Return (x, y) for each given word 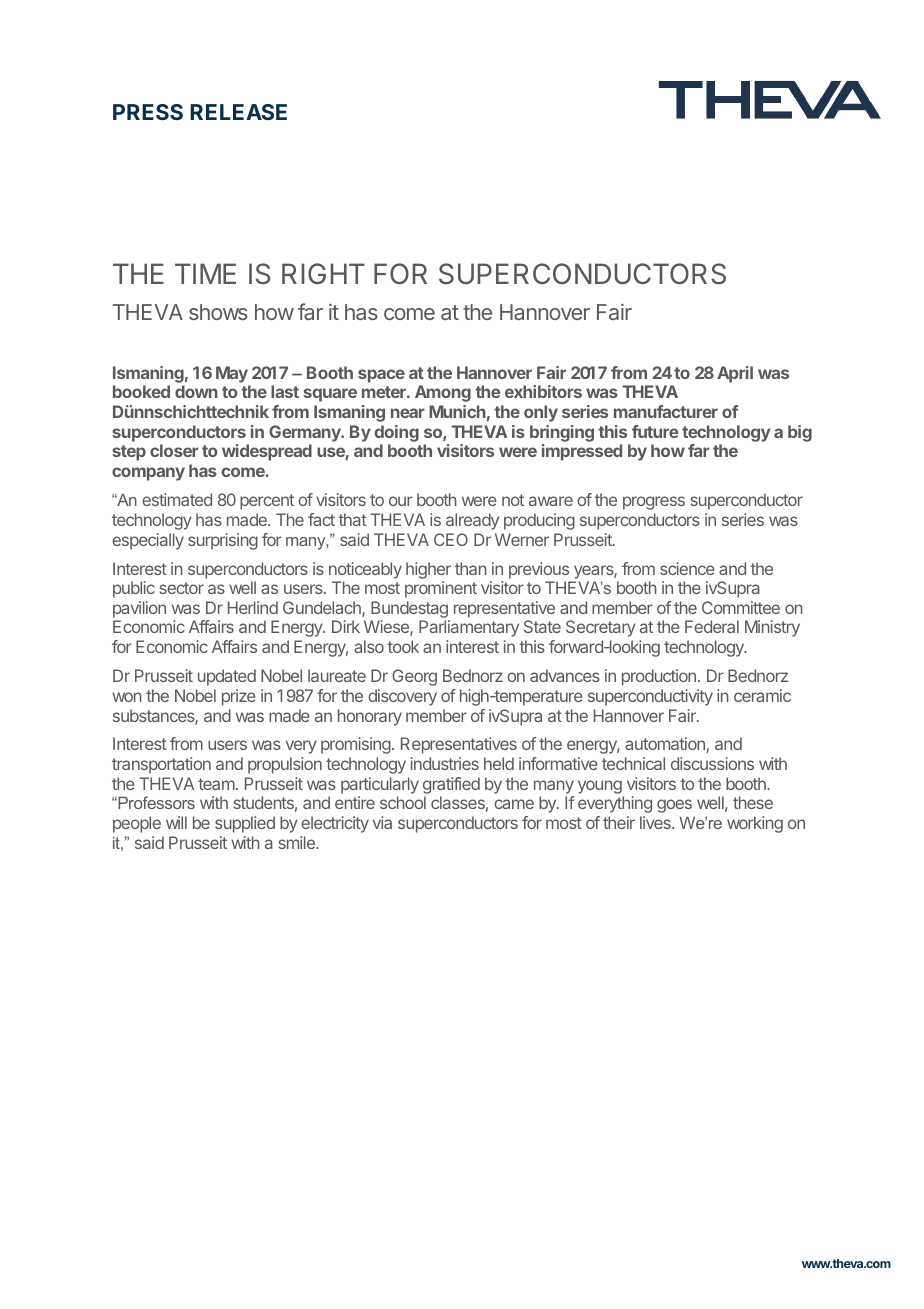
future (655, 431)
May (232, 374)
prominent (441, 589)
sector (182, 588)
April (735, 374)
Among (443, 393)
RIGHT (323, 273)
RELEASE (238, 112)
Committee (741, 607)
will (176, 822)
